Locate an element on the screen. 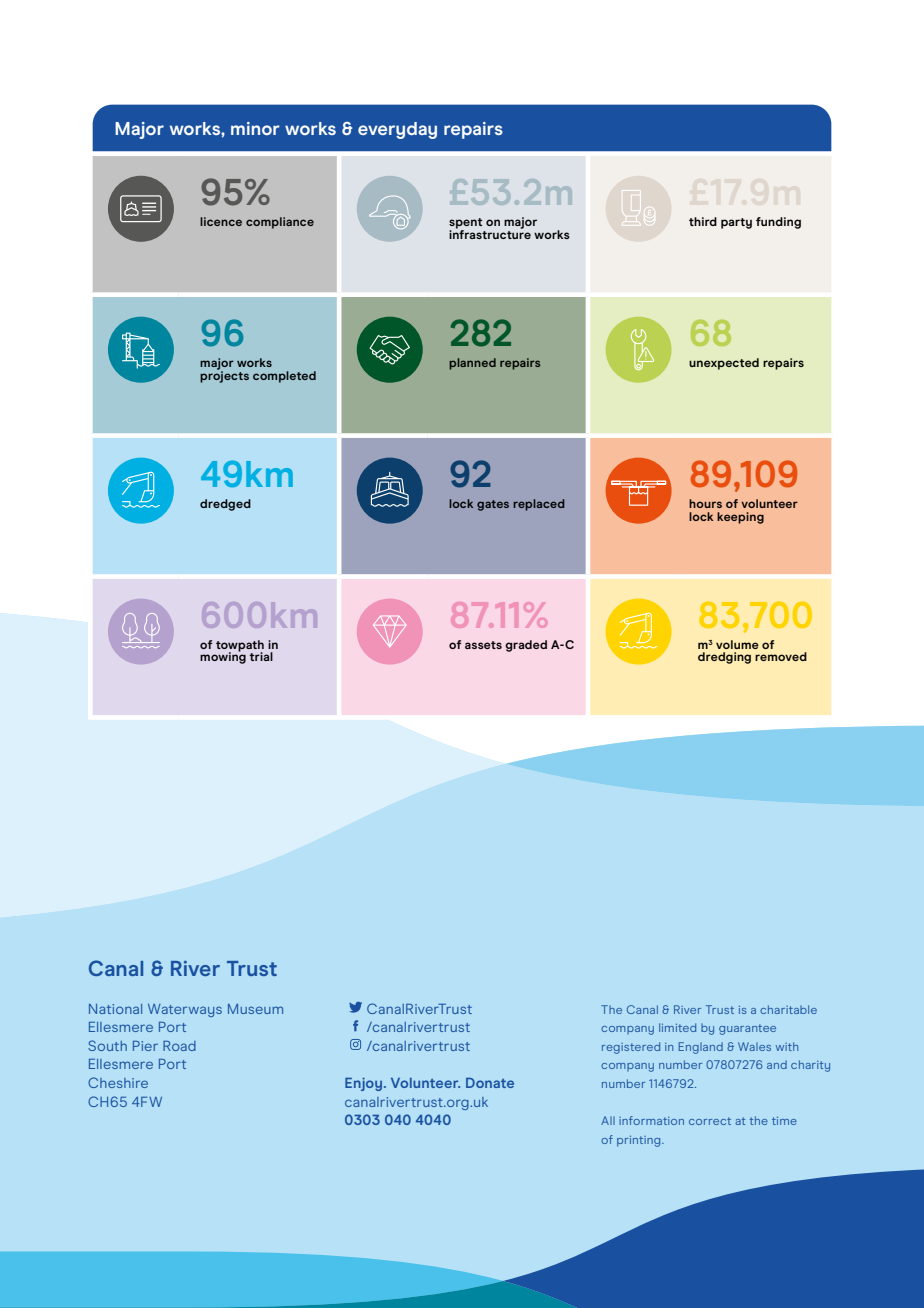  Cheshire is located at coordinates (118, 1082).
